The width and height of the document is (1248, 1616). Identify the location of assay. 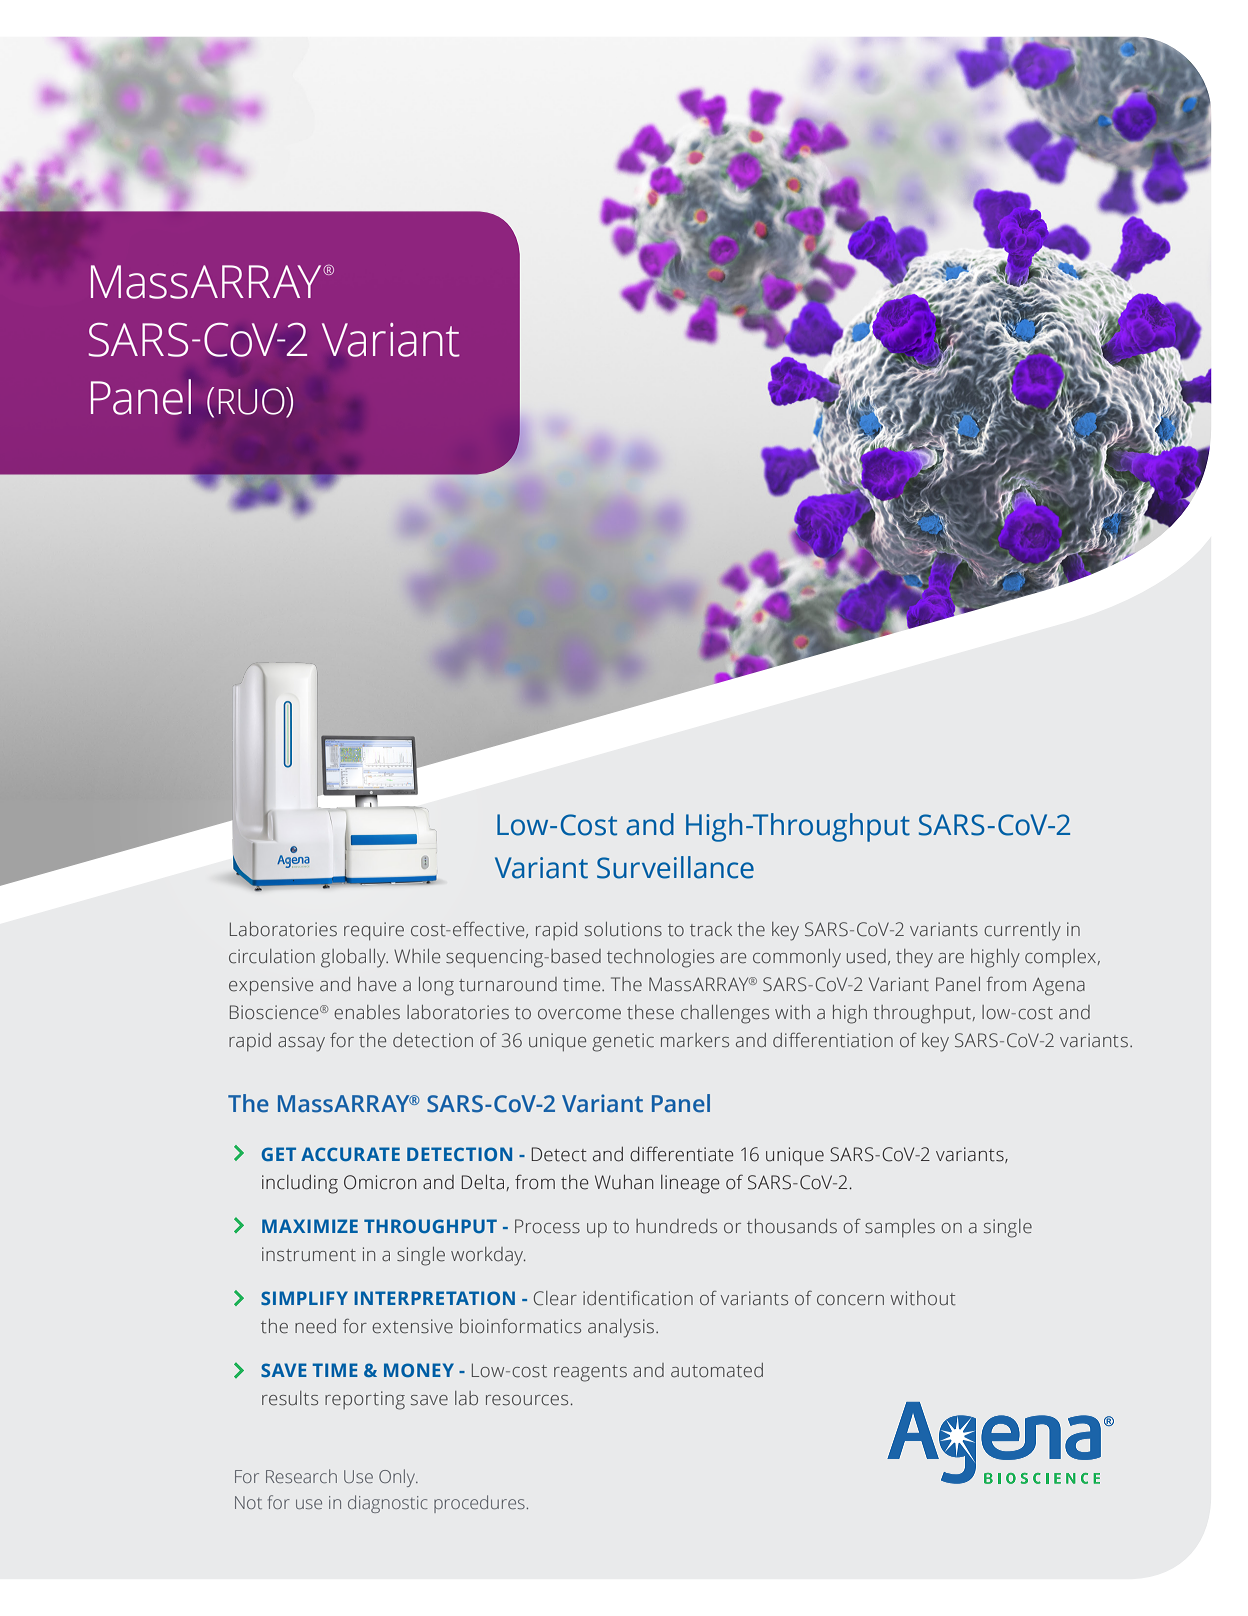
(301, 1044).
